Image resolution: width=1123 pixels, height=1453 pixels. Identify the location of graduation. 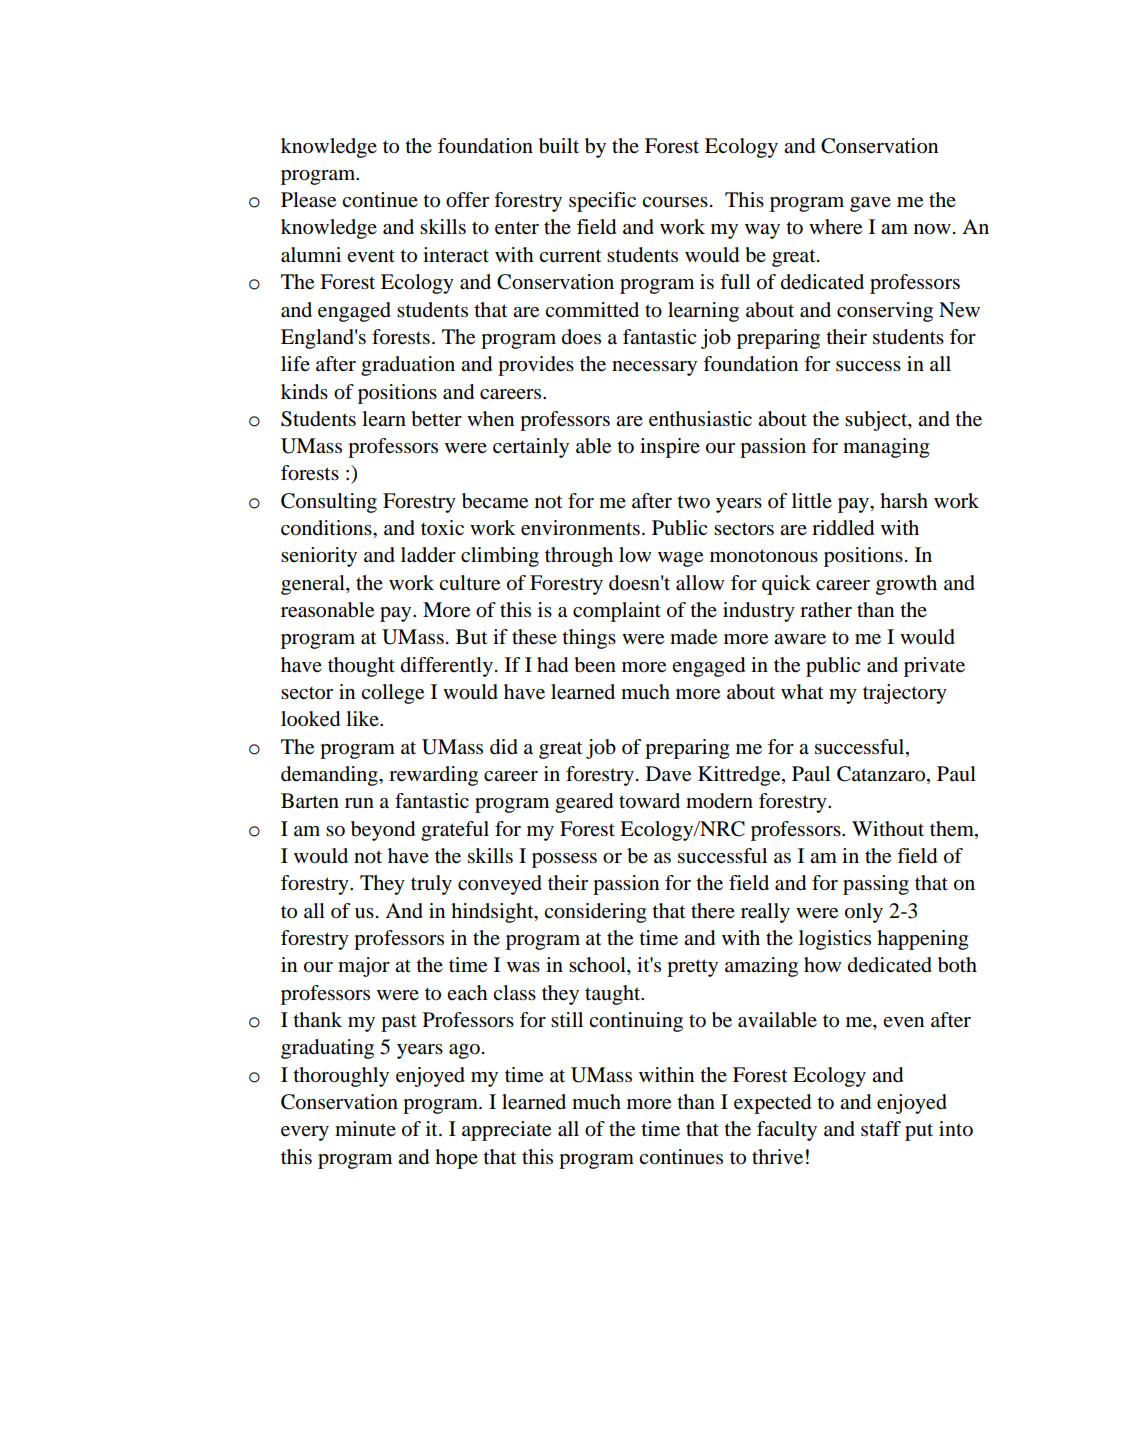
(408, 366).
